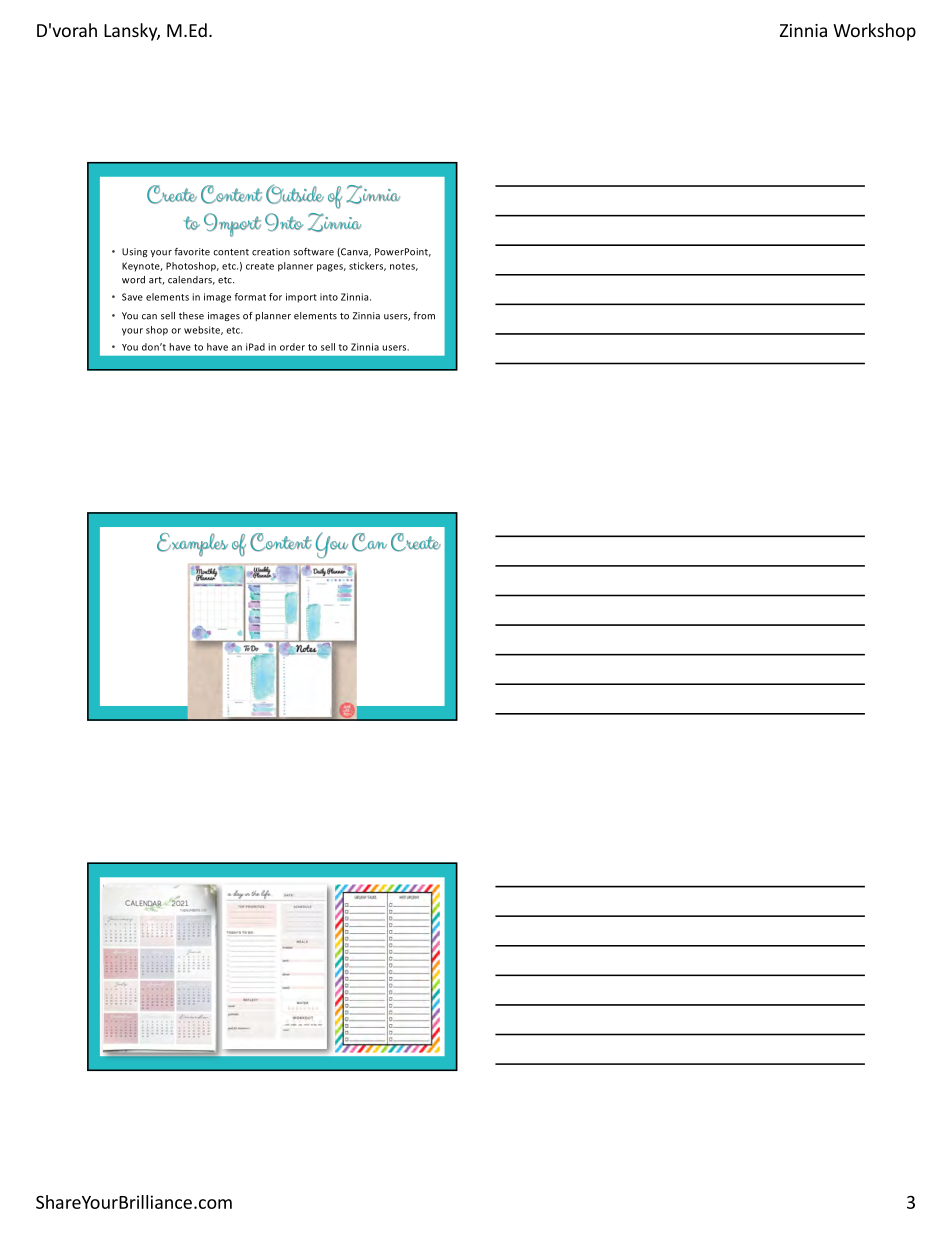 This page has width=952, height=1233. Describe the element at coordinates (192, 252) in the page. I see `favorite` at that location.
